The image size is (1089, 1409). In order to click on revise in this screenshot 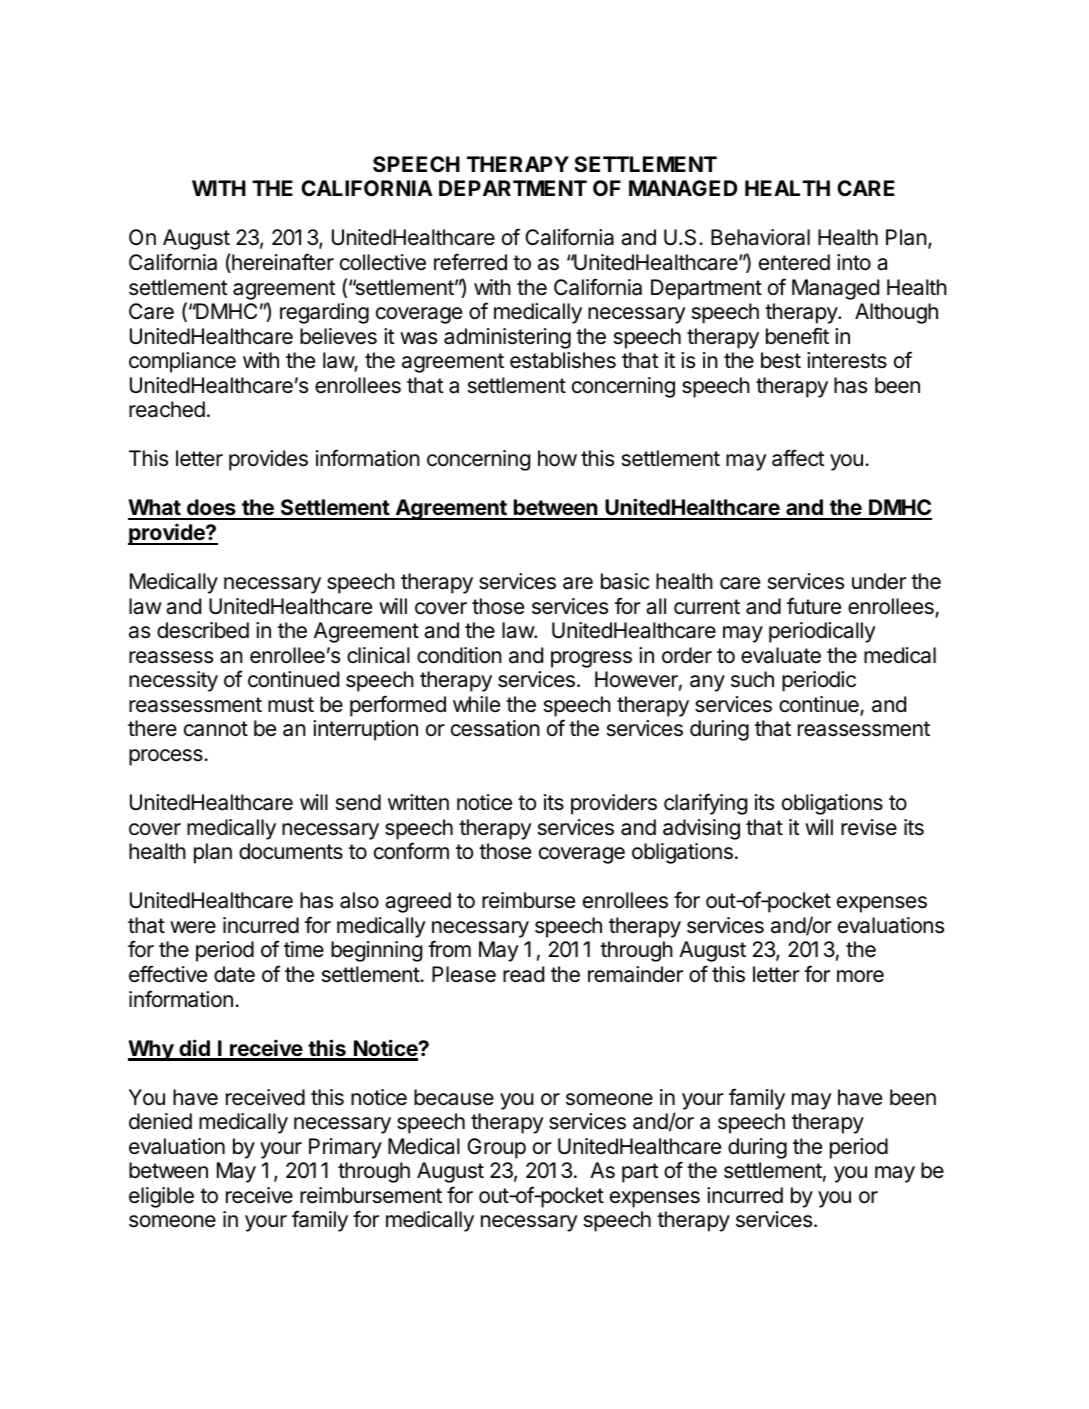, I will do `click(869, 827)`.
